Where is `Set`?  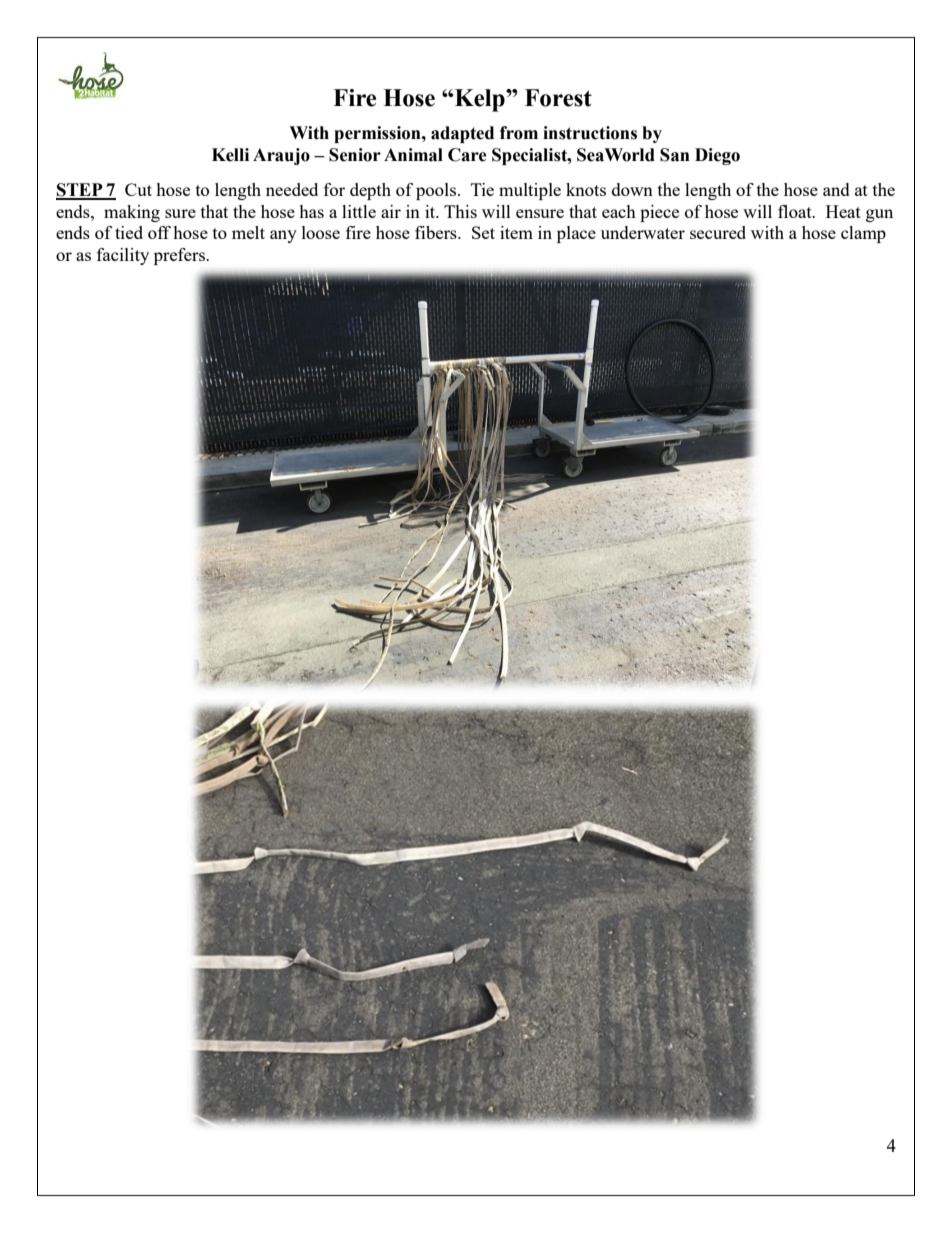 Set is located at coordinates (483, 232).
